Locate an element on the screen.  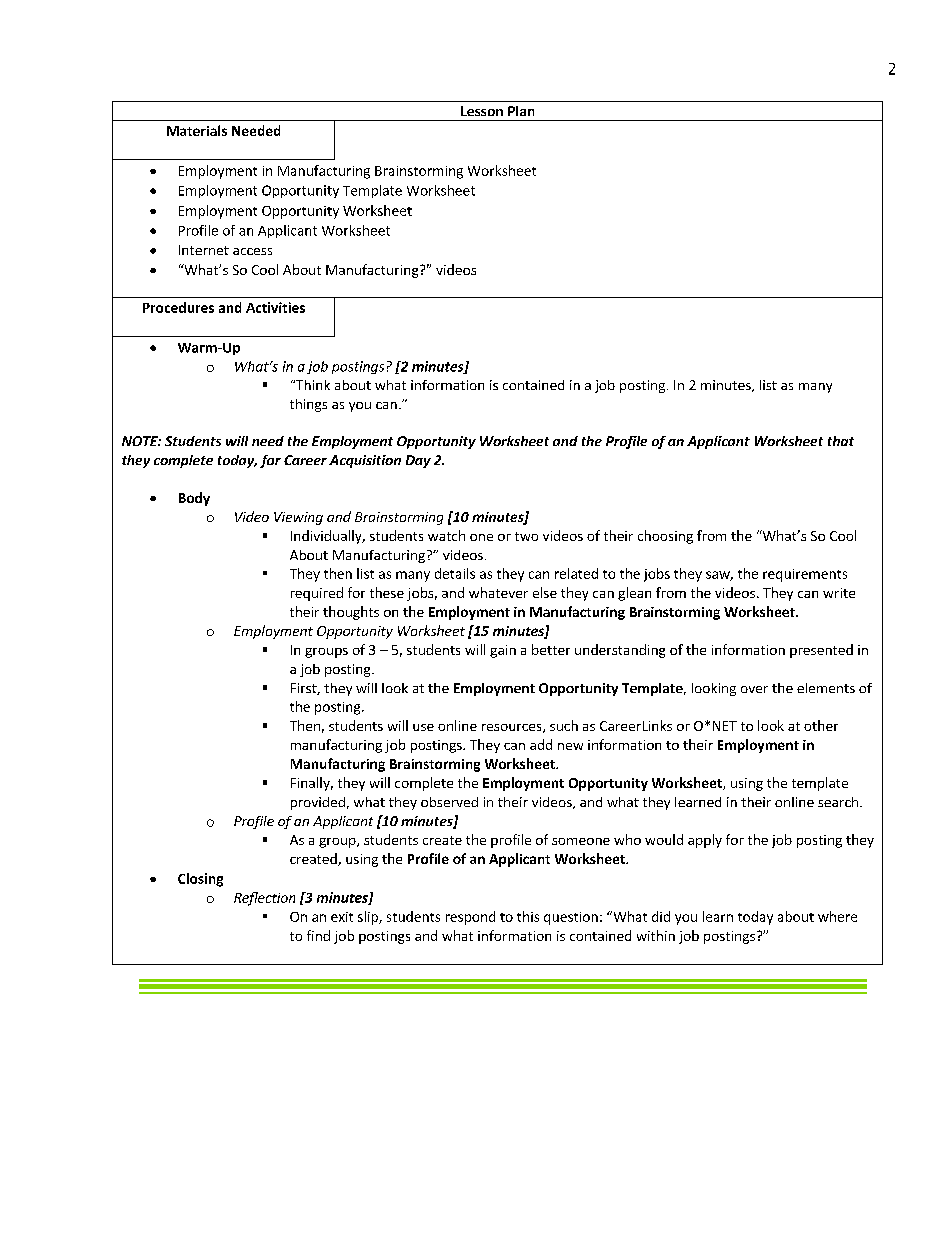
where is located at coordinates (837, 916).
